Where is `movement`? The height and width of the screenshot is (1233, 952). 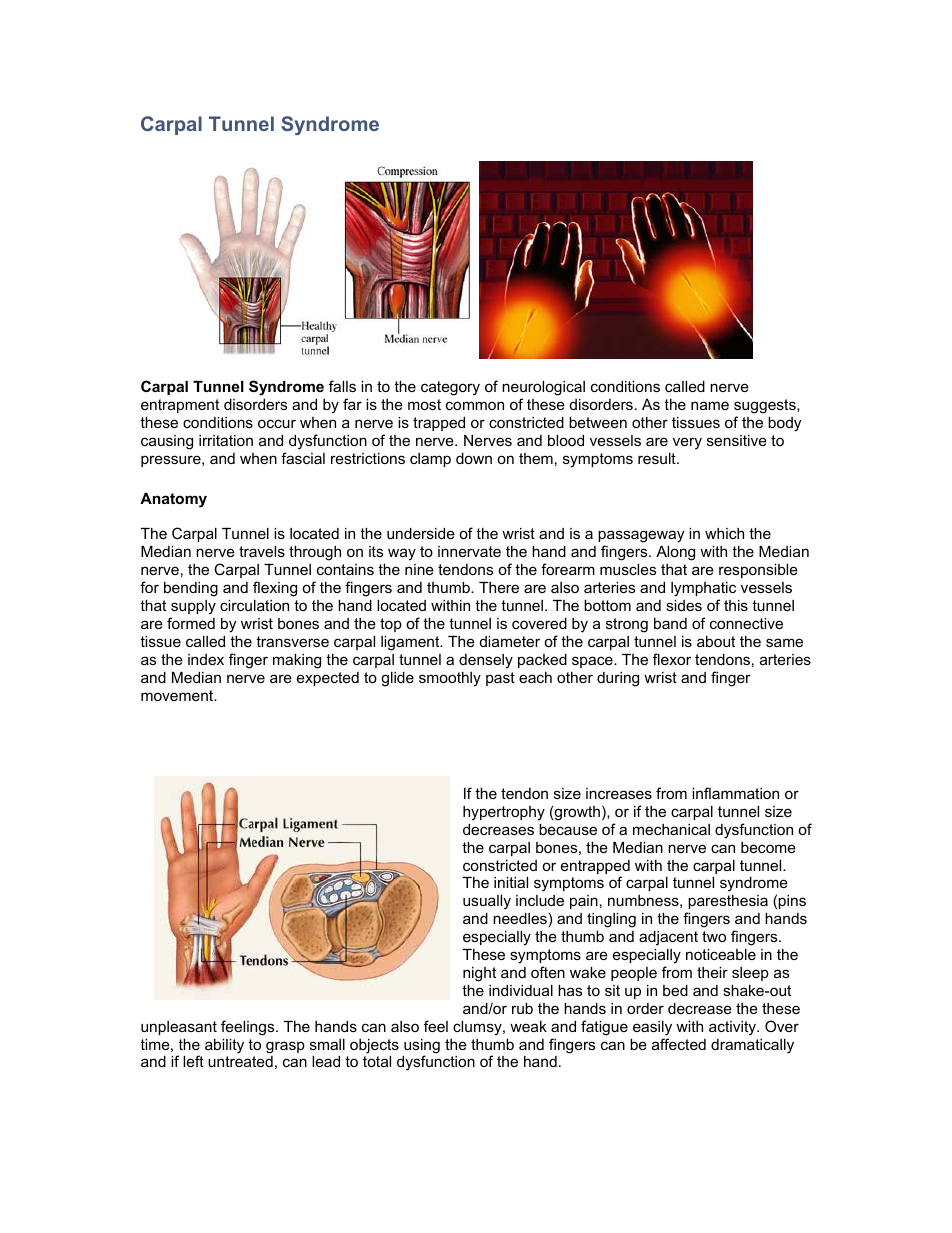 movement is located at coordinates (178, 695).
